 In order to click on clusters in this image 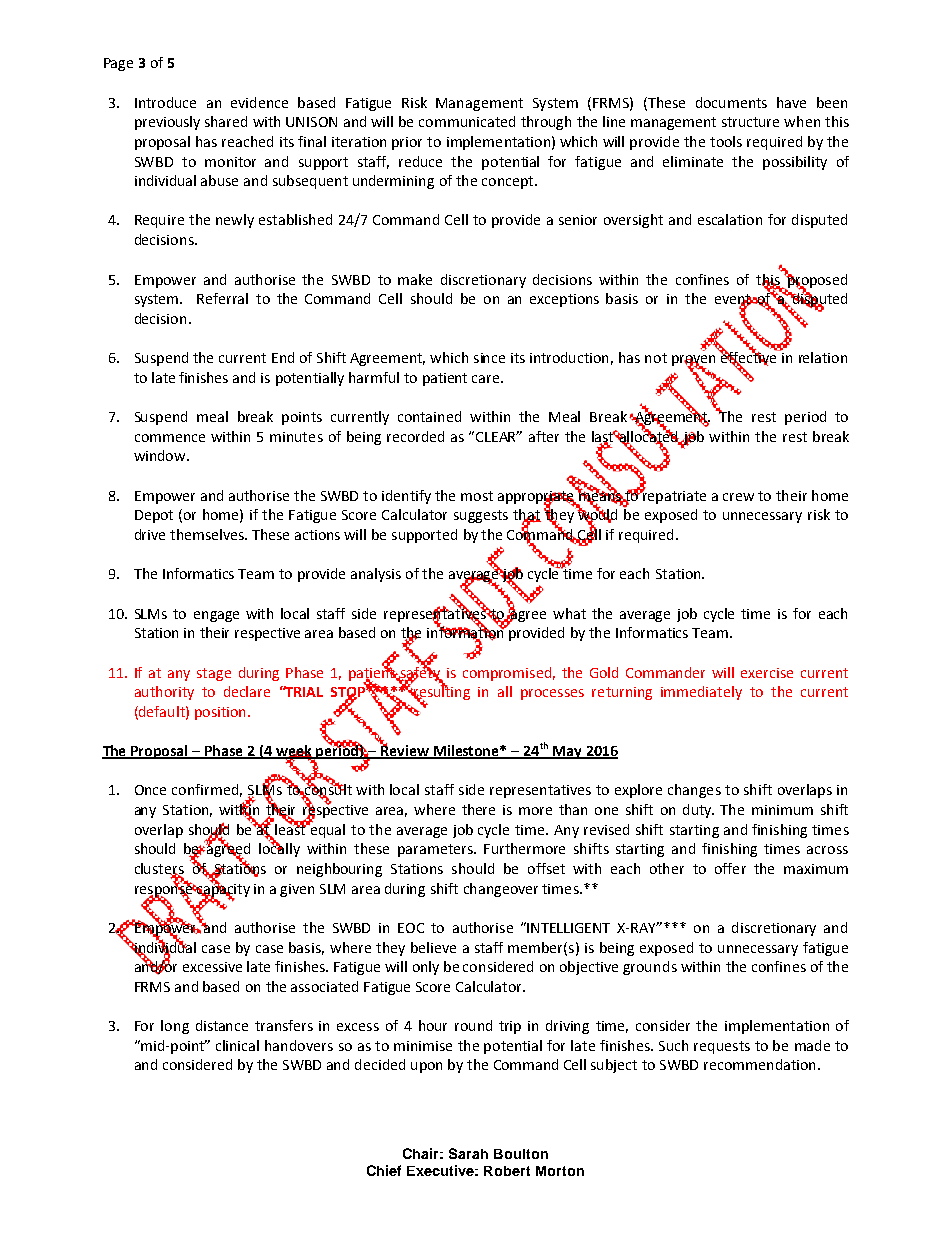, I will do `click(159, 870)`.
